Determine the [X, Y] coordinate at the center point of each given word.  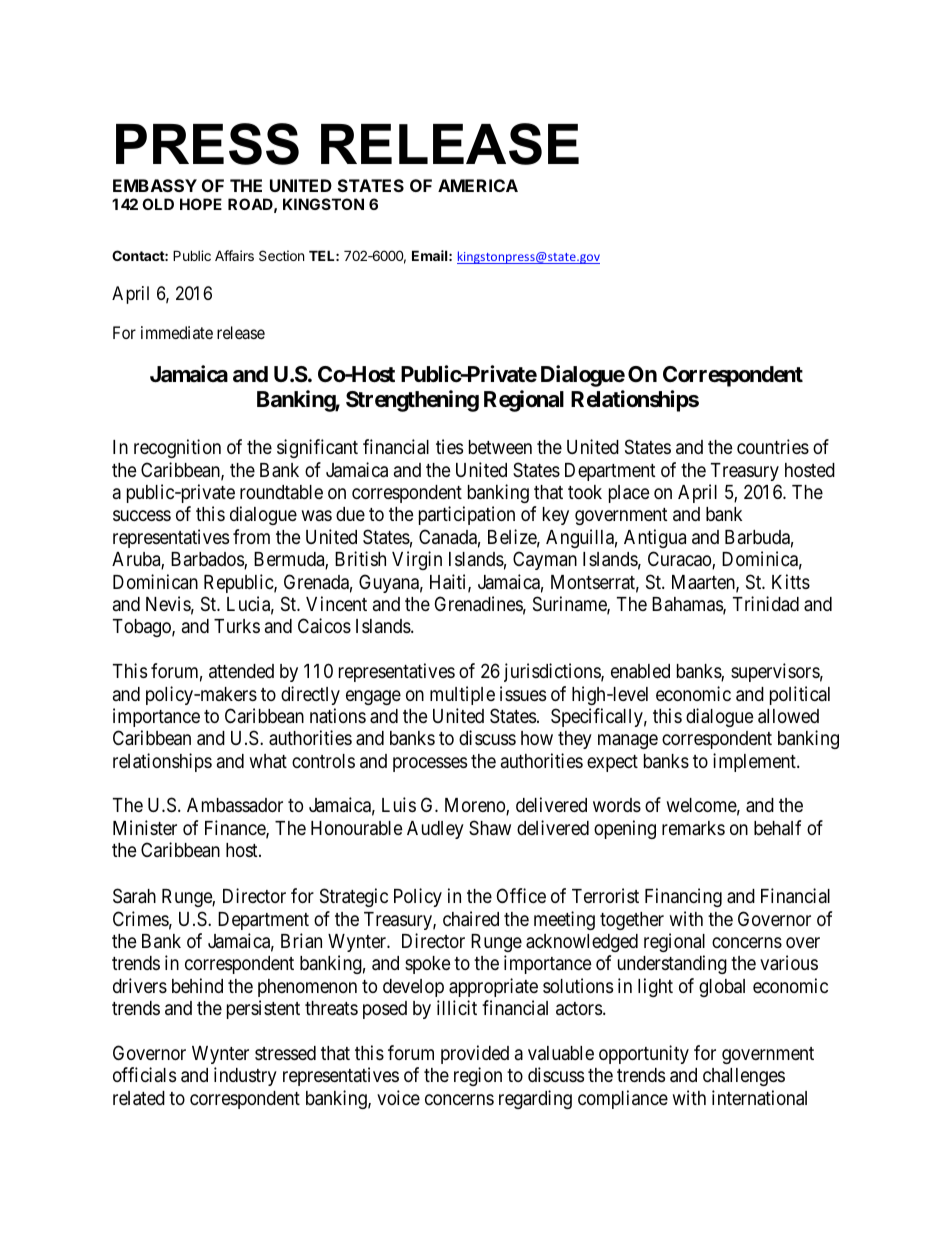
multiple [462, 695]
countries [773, 446]
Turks [237, 626]
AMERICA [478, 185]
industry [245, 1076]
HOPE [201, 204]
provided [475, 1054]
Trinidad [766, 603]
